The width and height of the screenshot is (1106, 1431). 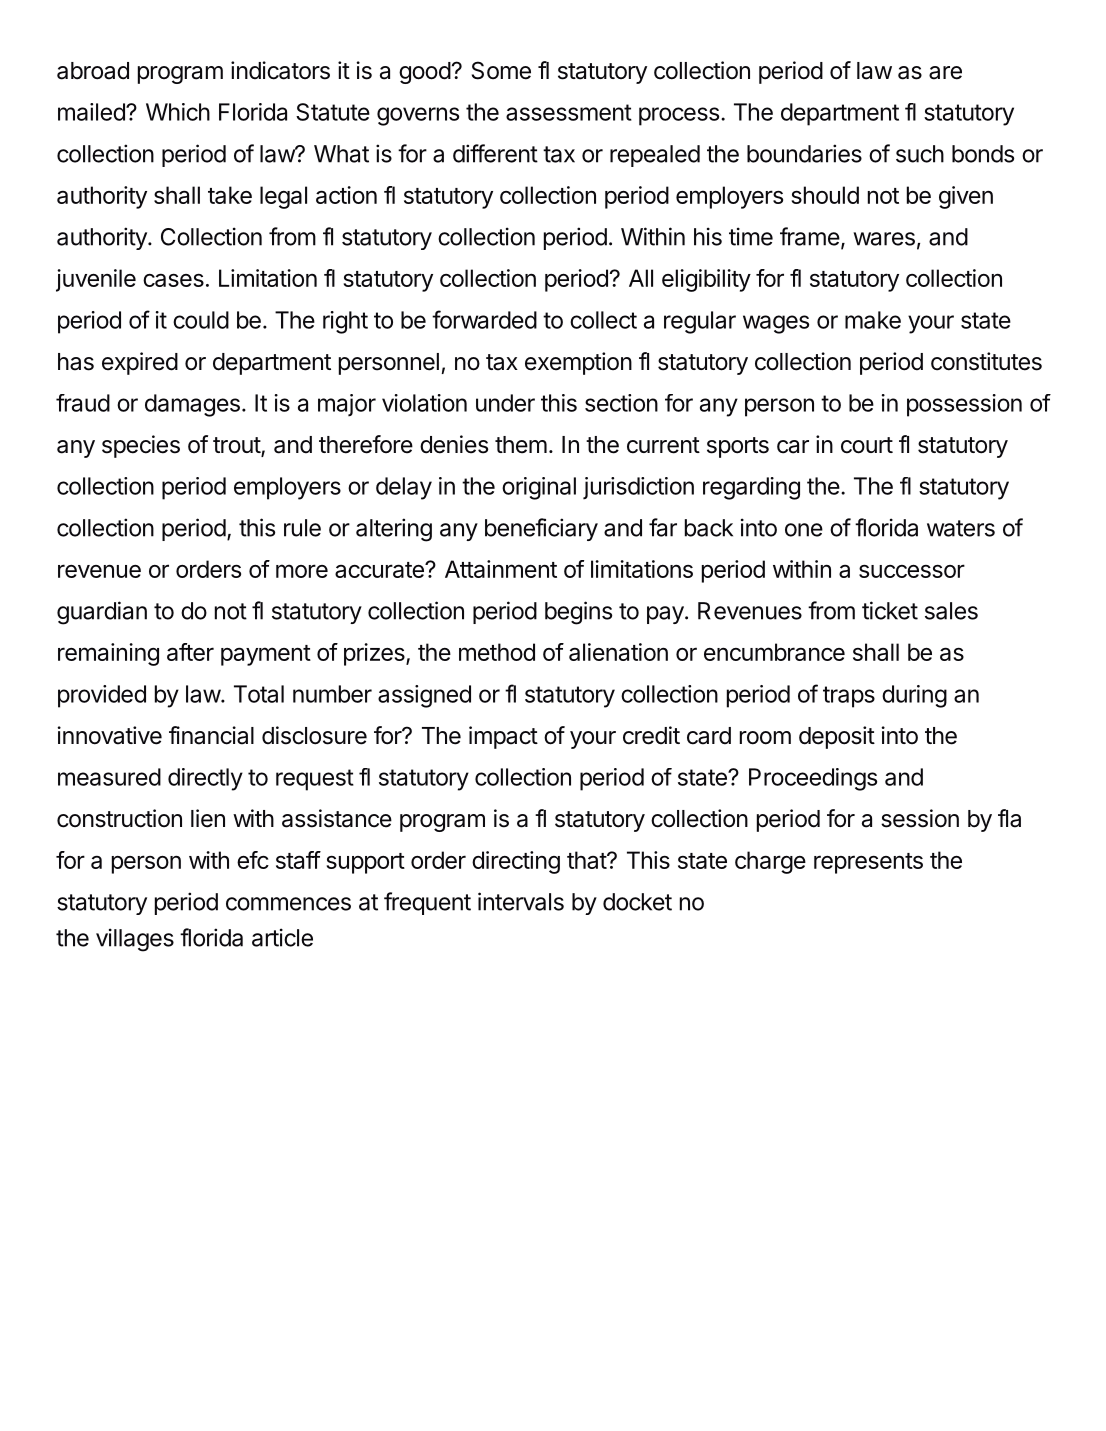 I want to click on rule, so click(x=302, y=528).
